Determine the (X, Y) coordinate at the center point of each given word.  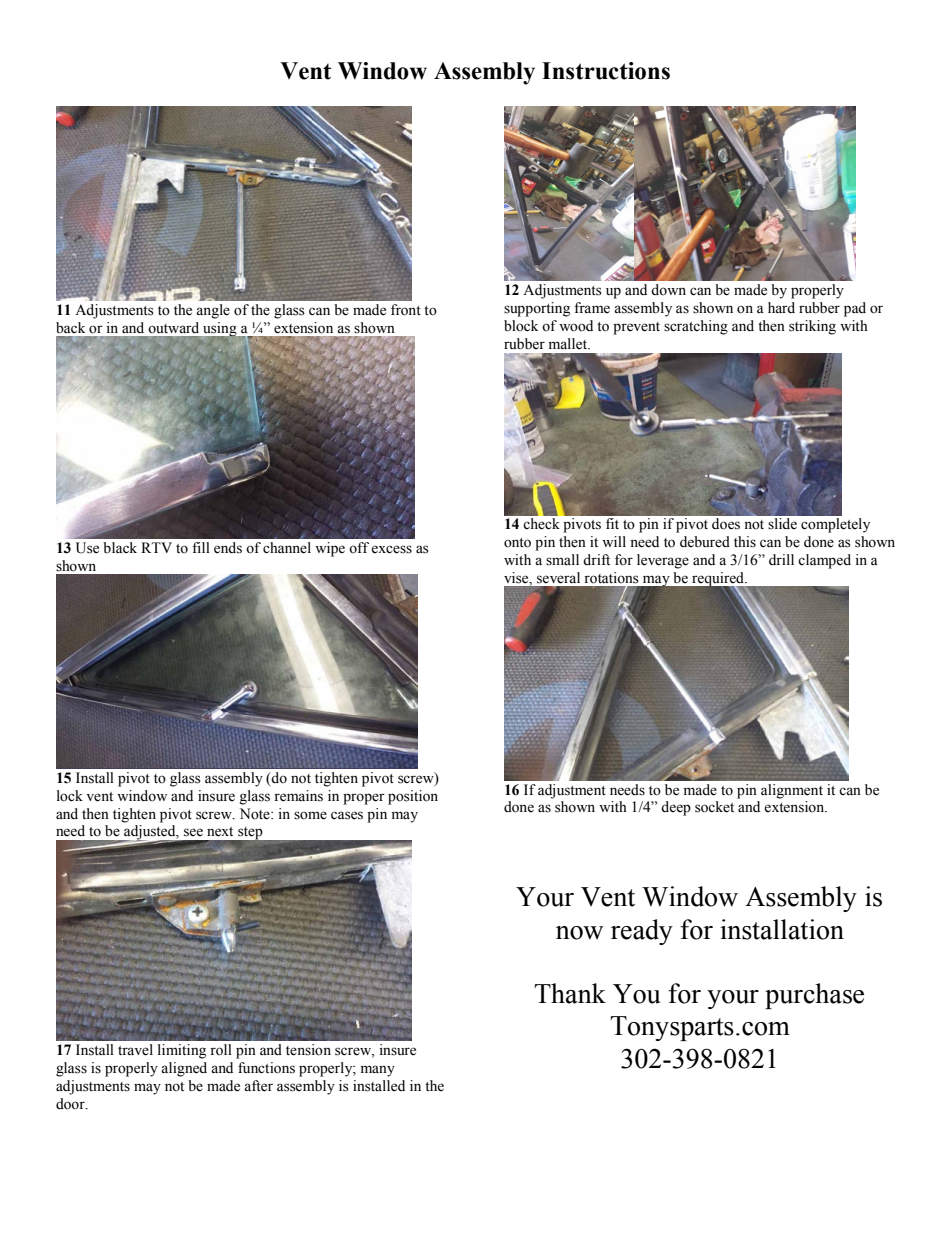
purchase (814, 996)
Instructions (606, 71)
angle (213, 311)
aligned (184, 1069)
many (378, 1071)
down (668, 290)
